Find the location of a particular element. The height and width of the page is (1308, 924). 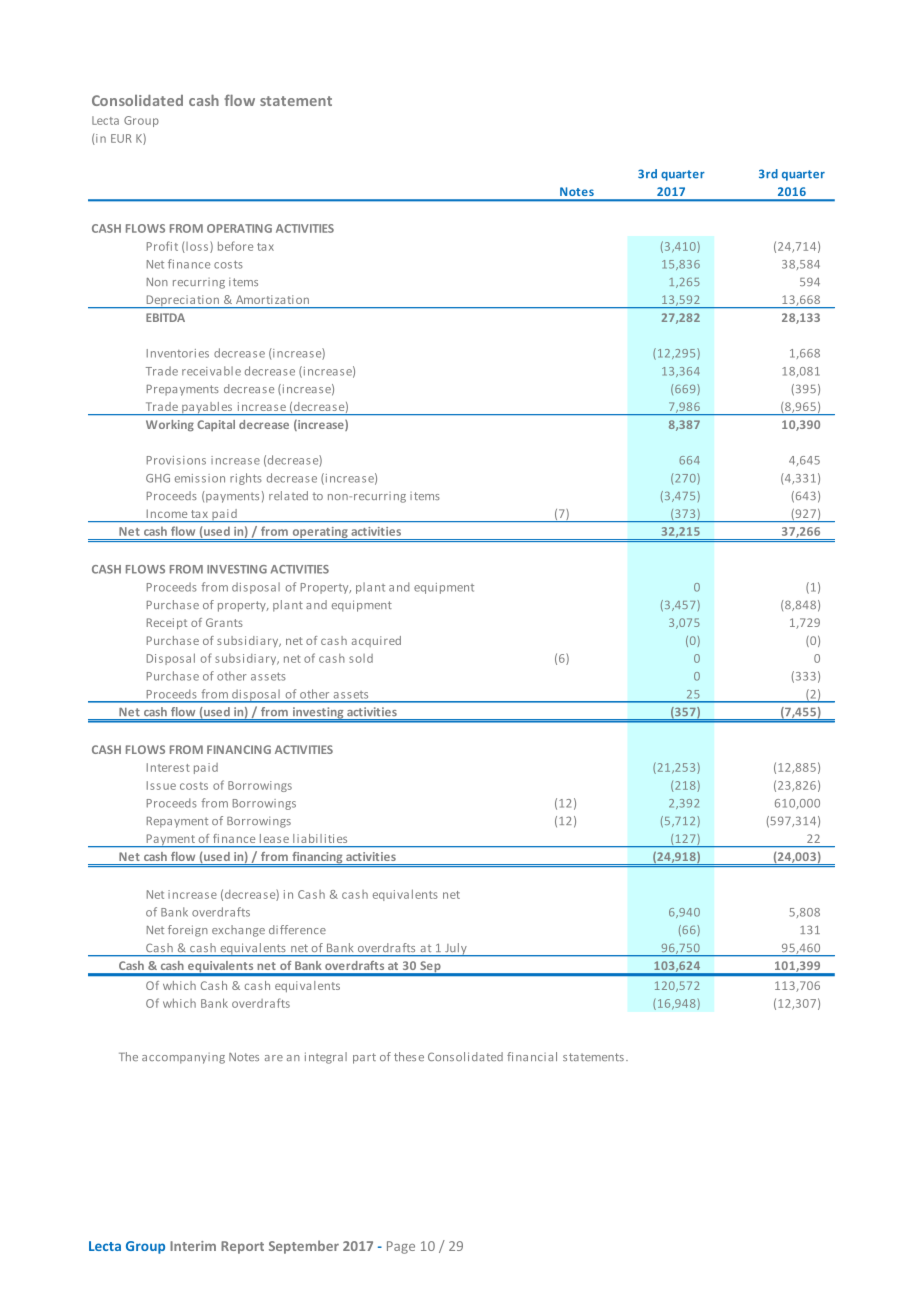

related is located at coordinates (288, 495).
